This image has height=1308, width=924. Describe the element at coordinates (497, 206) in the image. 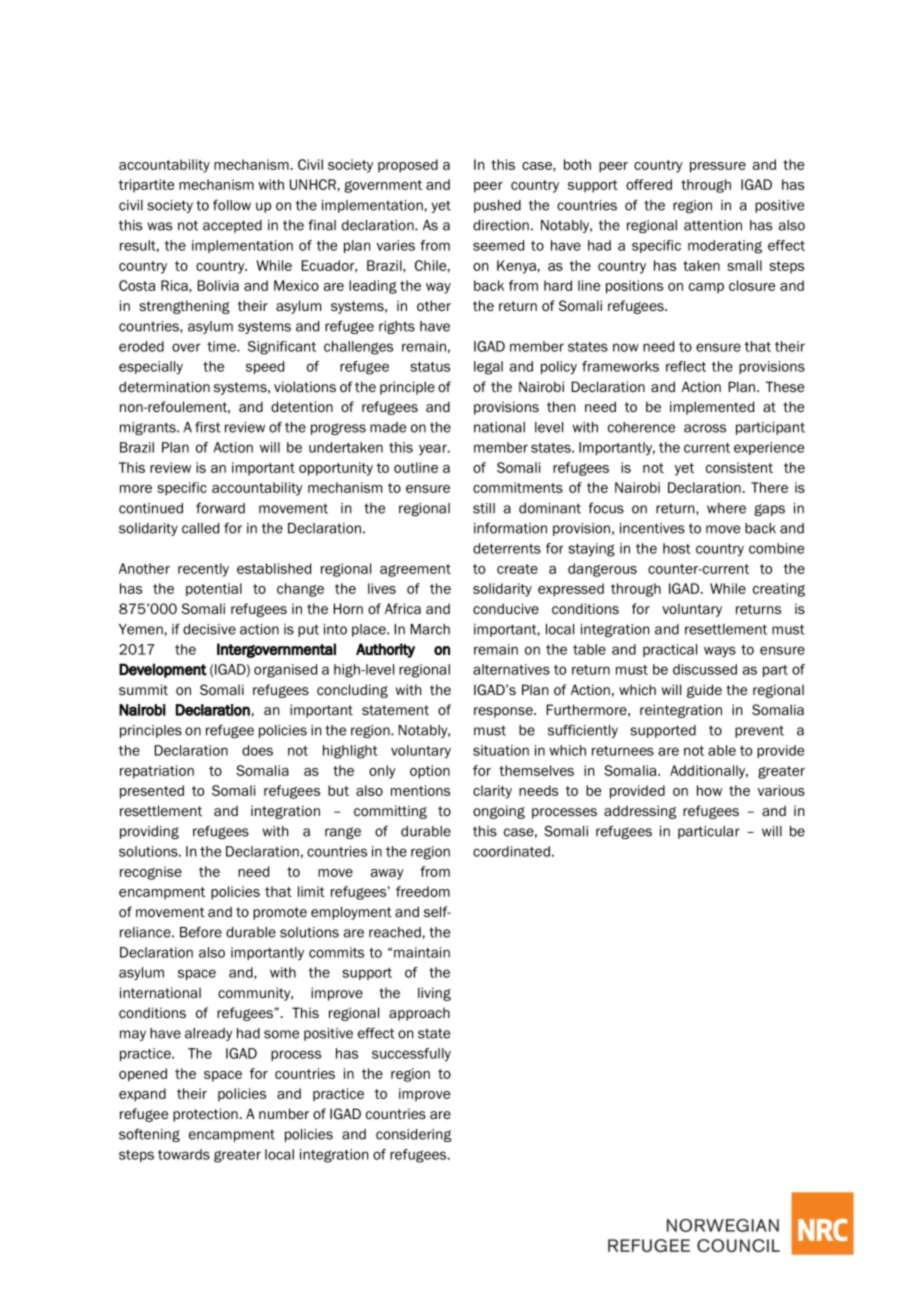

I see `pushed` at that location.
